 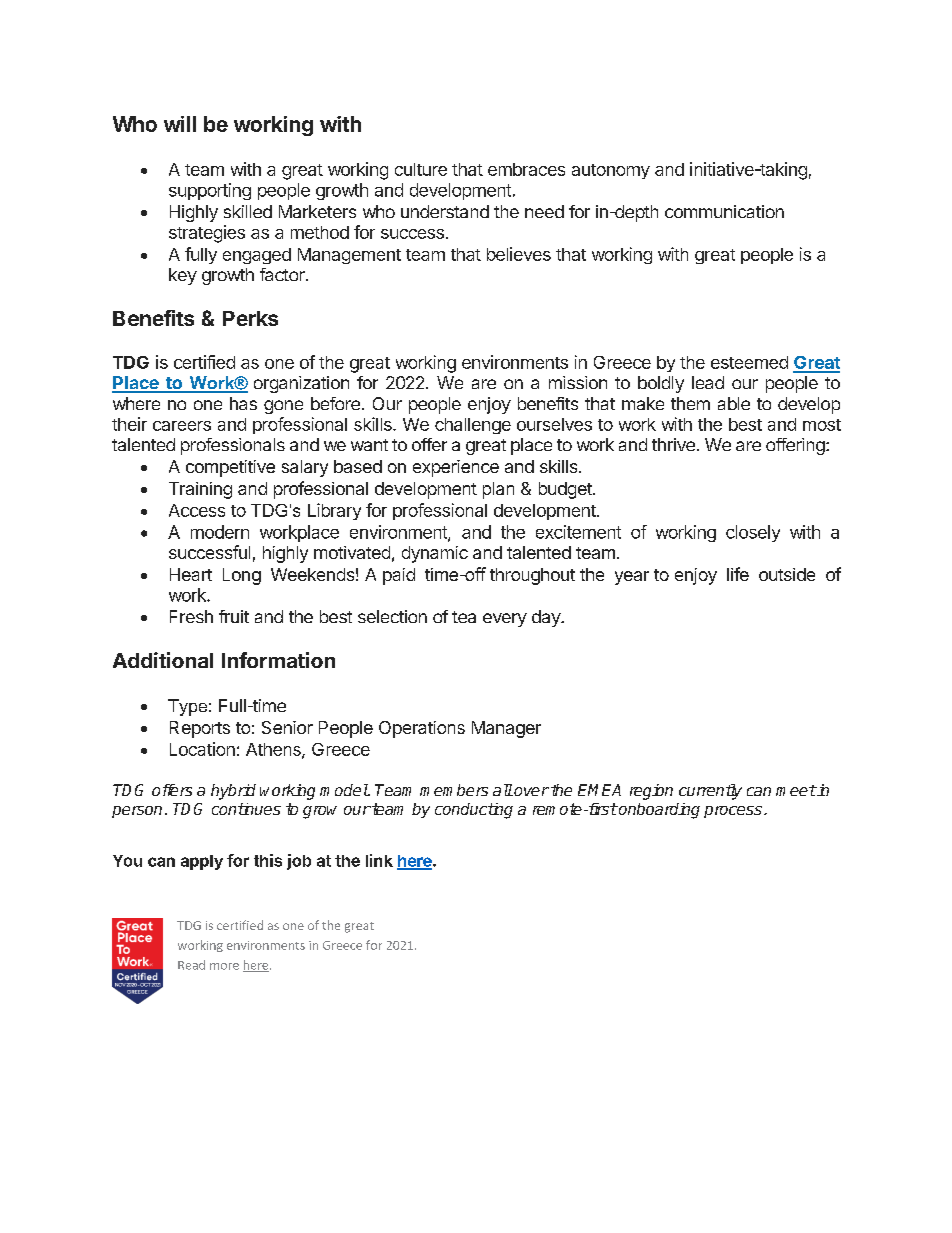 What do you see at coordinates (191, 616) in the screenshot?
I see `Fresh` at bounding box center [191, 616].
